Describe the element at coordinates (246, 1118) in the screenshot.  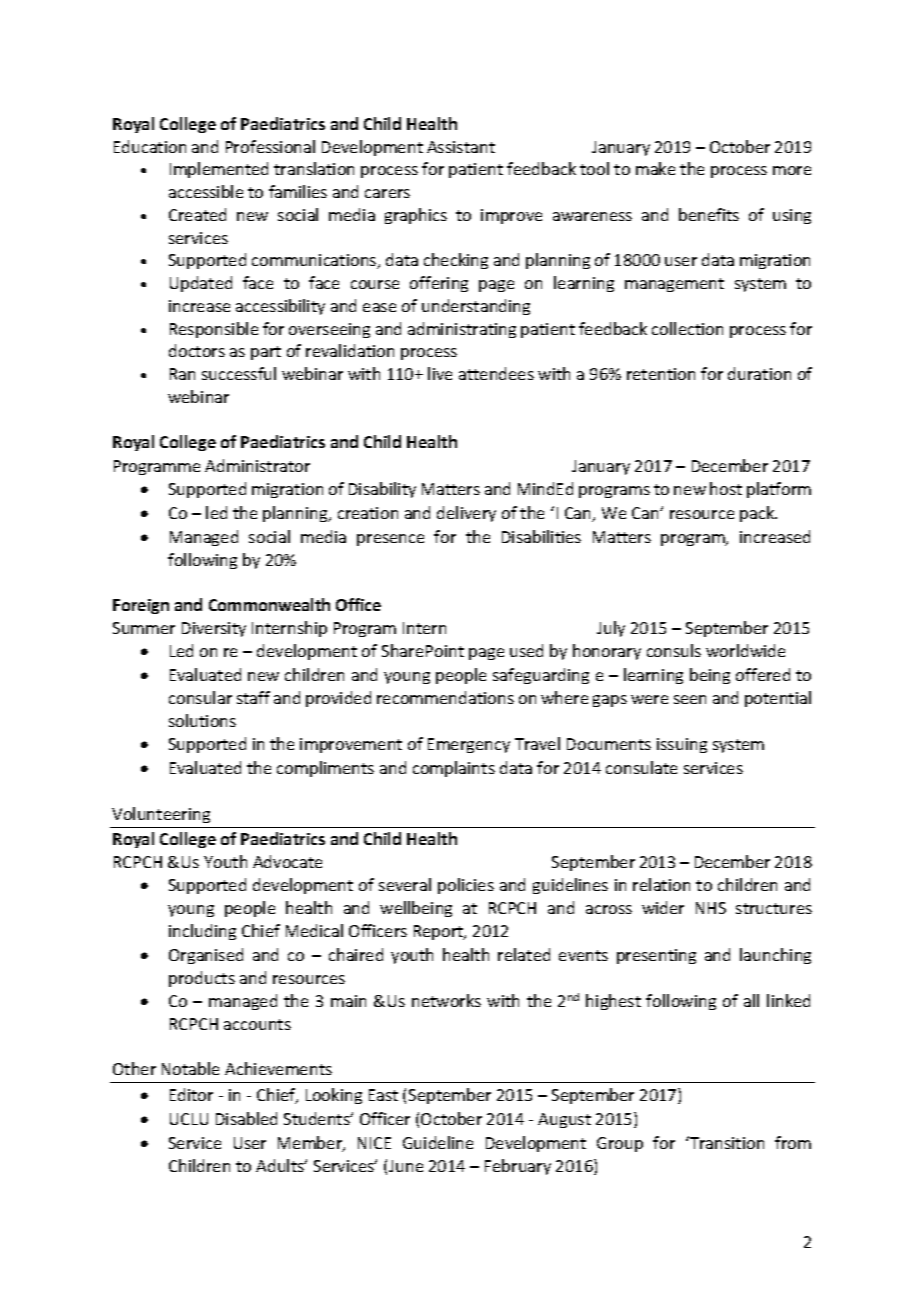
I see `Disabled` at that location.
